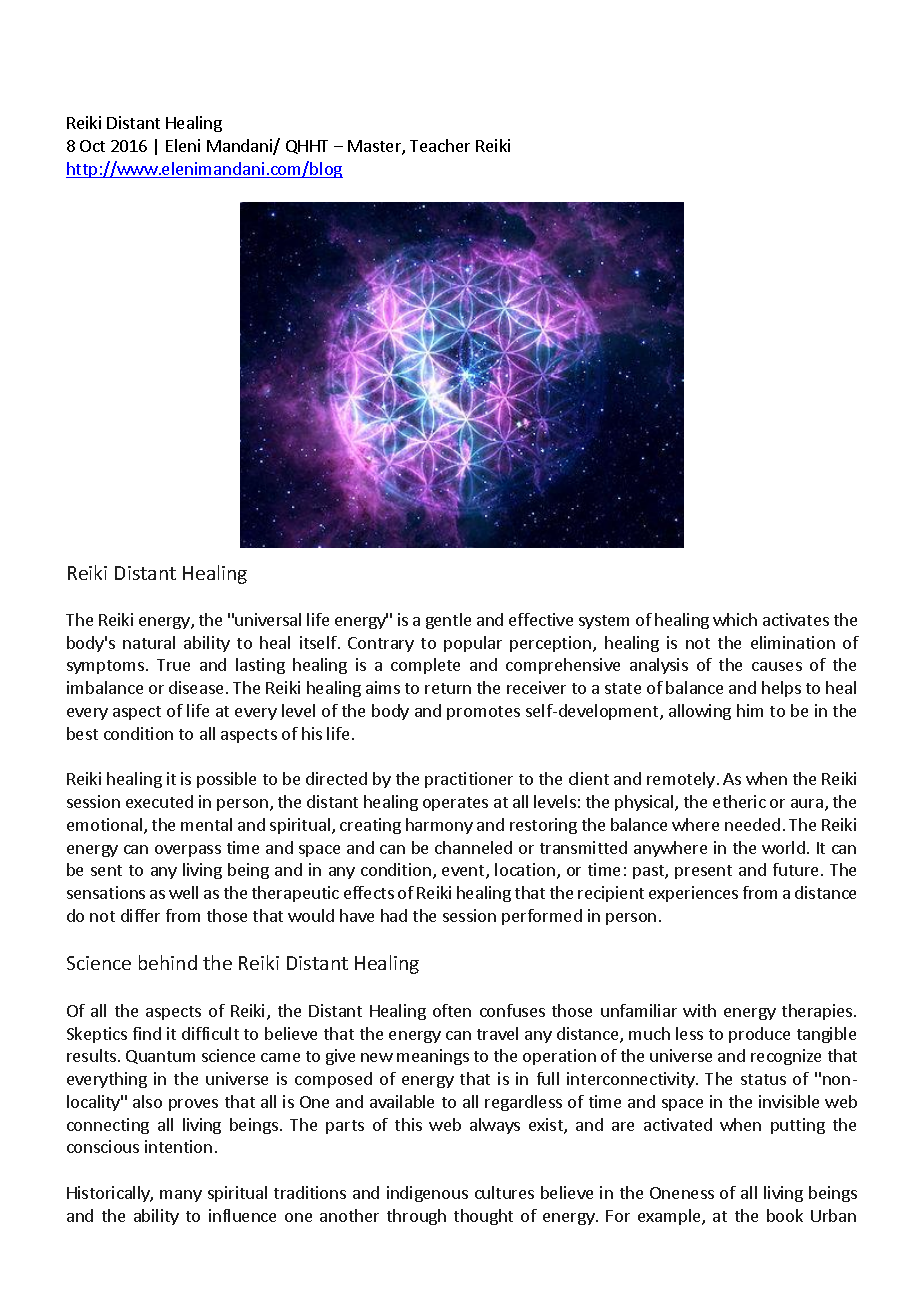 The width and height of the page is (924, 1308). Describe the element at coordinates (268, 619) in the page. I see `universal` at that location.
